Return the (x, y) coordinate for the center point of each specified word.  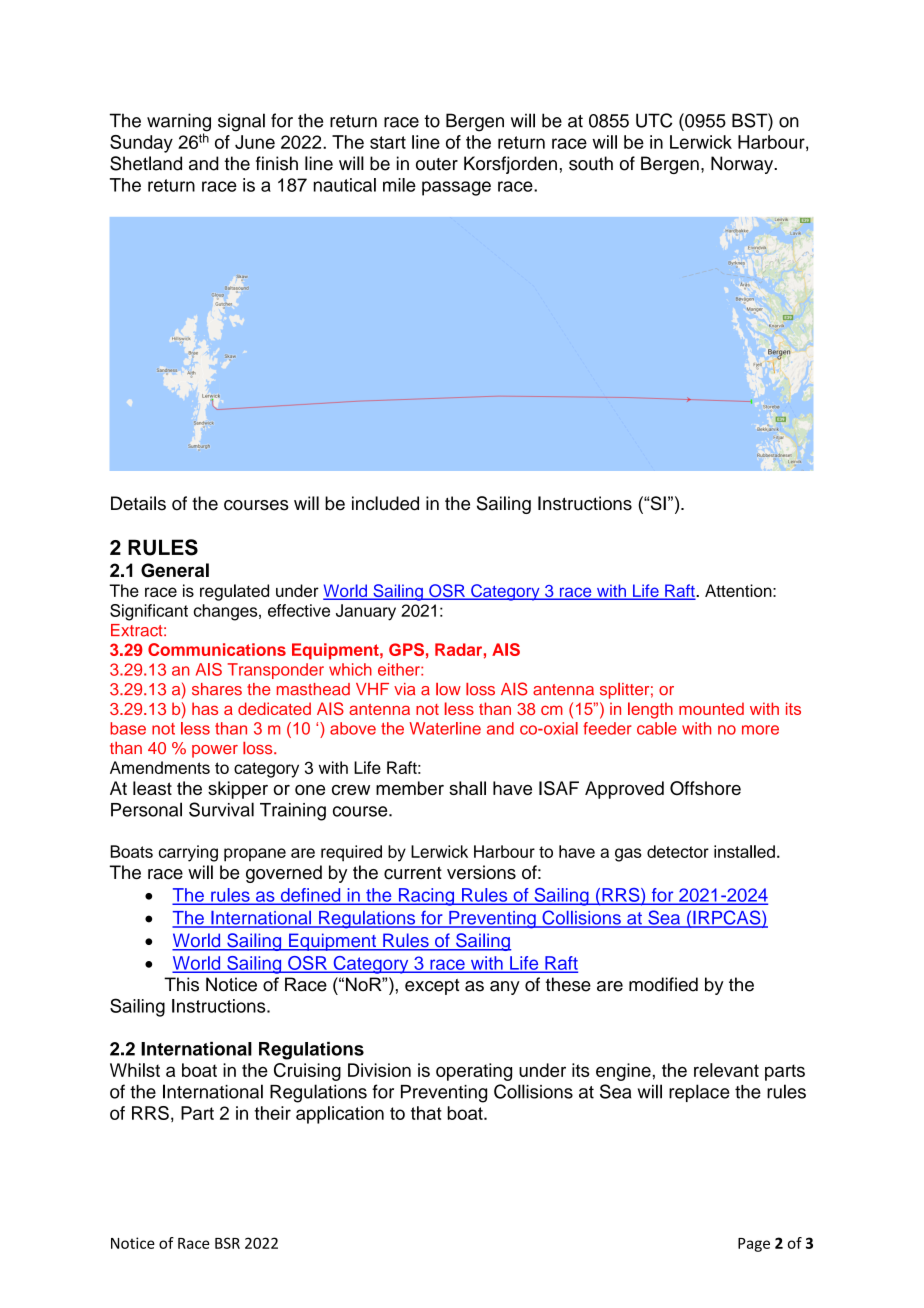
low (448, 689)
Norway (743, 165)
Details (138, 503)
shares (217, 689)
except (432, 987)
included (385, 503)
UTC (654, 120)
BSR (227, 1243)
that (426, 1113)
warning (179, 123)
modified (663, 984)
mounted (711, 708)
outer (437, 164)
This (181, 984)
